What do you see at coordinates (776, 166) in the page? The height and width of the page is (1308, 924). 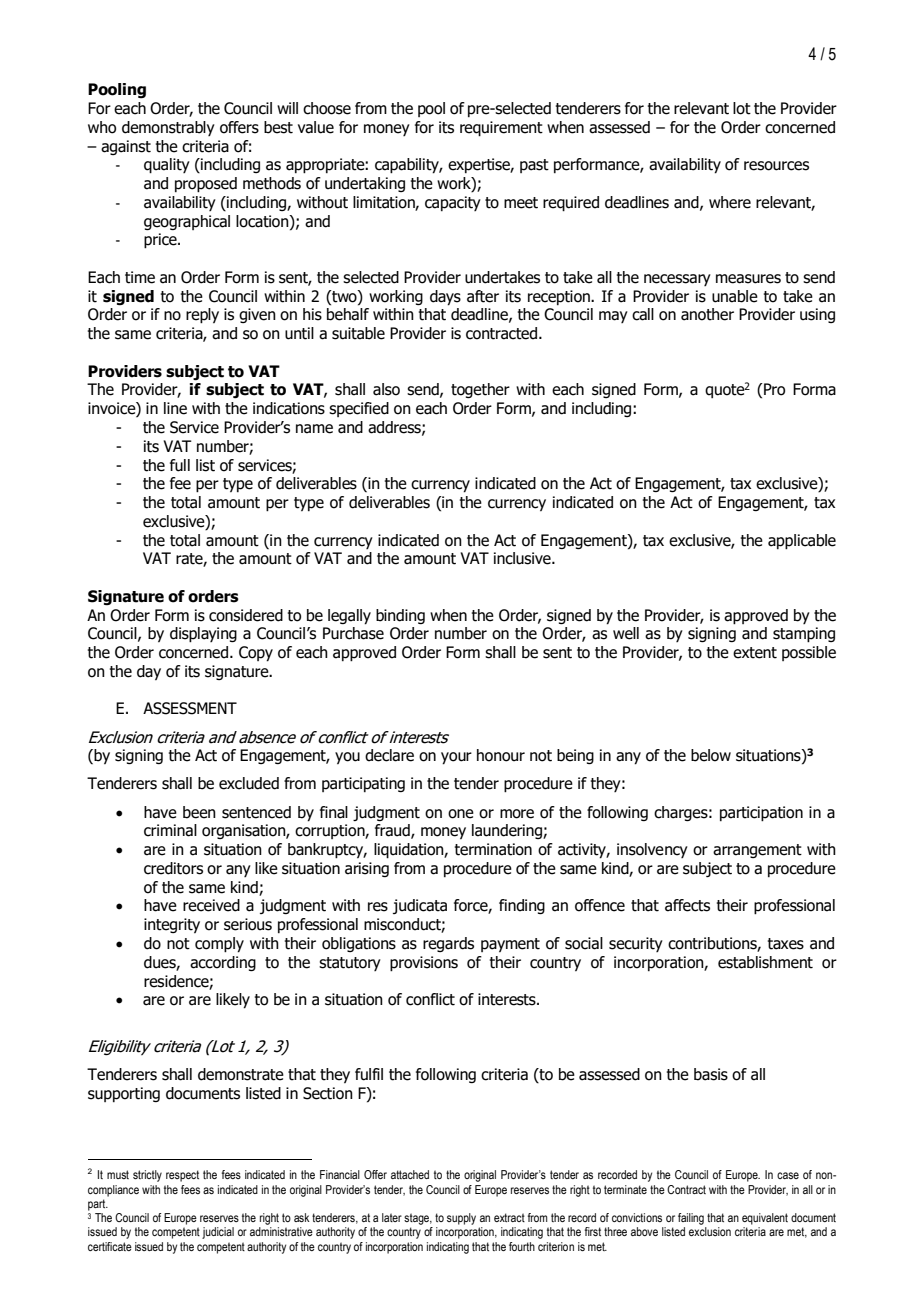 I see `resources` at bounding box center [776, 166].
